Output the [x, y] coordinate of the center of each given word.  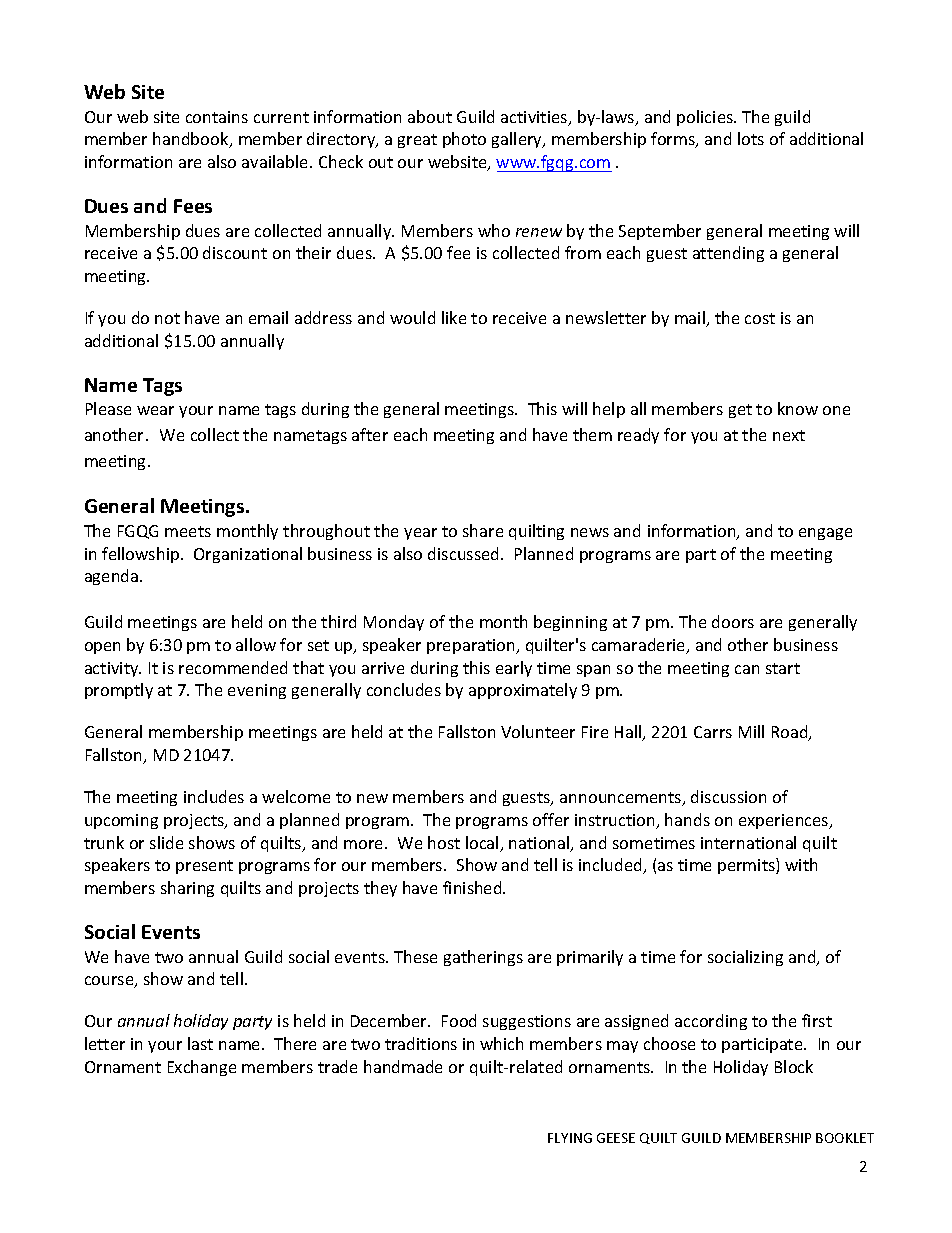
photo [464, 140]
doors [733, 621]
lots [751, 138]
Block [794, 1066]
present [204, 867]
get [740, 411]
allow [256, 644]
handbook [192, 140]
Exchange [202, 1068]
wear [155, 410]
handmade [403, 1066]
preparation [472, 646]
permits [747, 866]
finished [473, 887]
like [454, 317]
